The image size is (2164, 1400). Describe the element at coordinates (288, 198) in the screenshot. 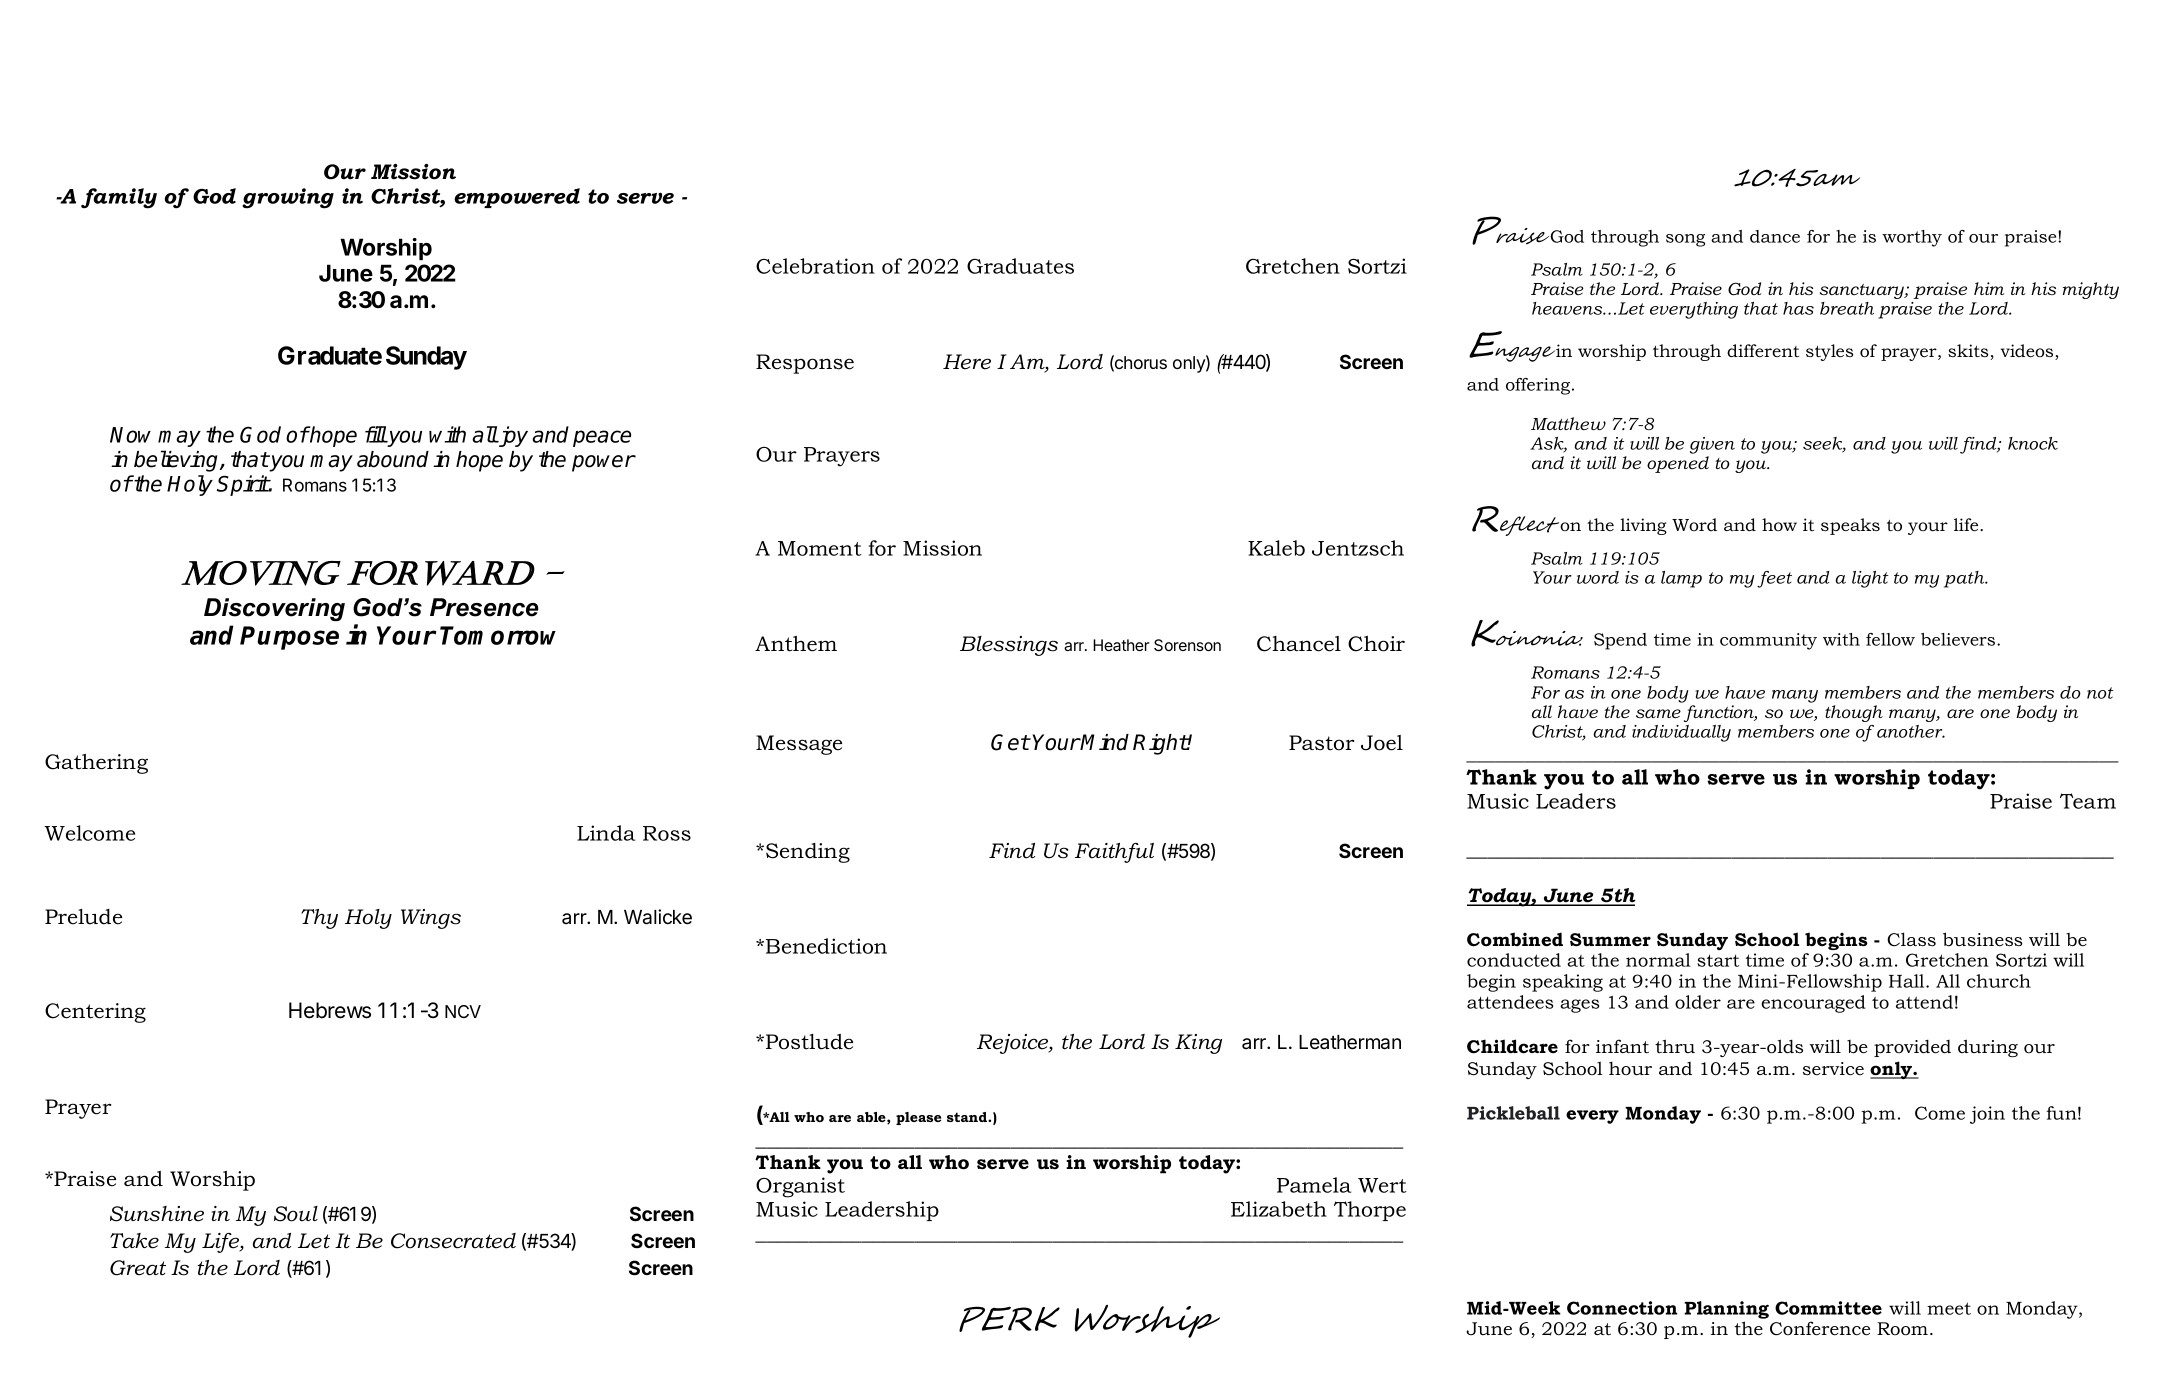

I see `growing` at that location.
